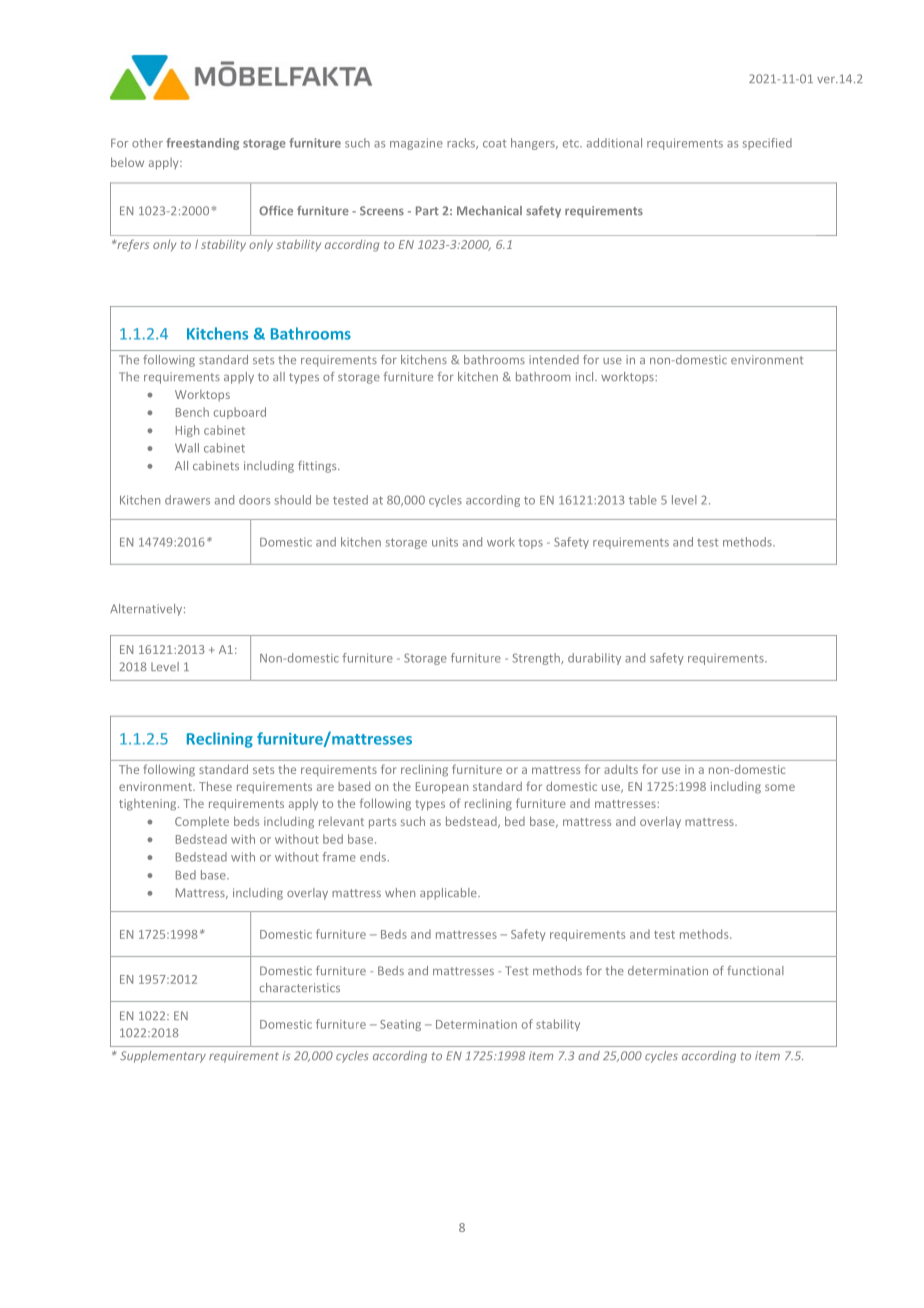  I want to click on specified, so click(767, 144).
